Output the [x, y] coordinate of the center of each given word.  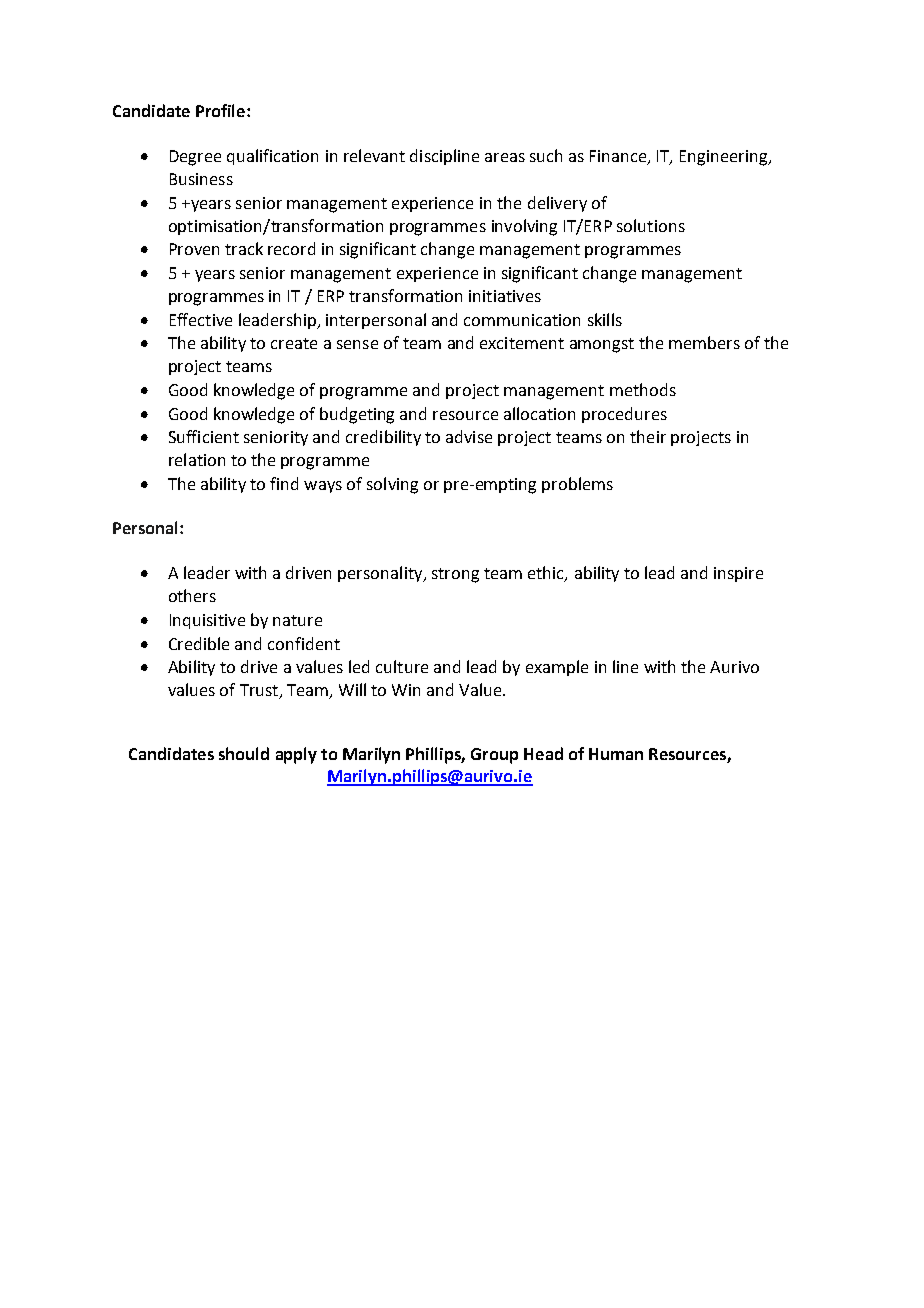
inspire [738, 574]
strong [455, 575]
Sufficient [204, 436]
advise [469, 436]
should [244, 753]
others [192, 595]
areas [505, 157]
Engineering [725, 158]
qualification [272, 157]
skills [605, 319]
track [244, 248]
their [648, 436]
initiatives [505, 296]
